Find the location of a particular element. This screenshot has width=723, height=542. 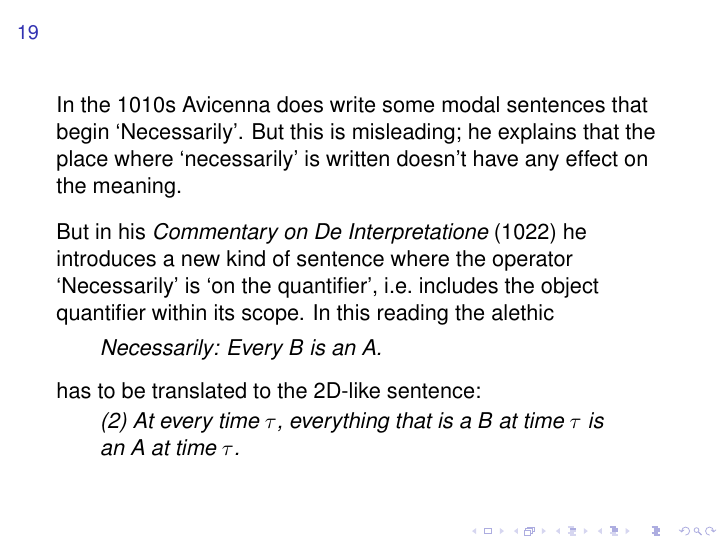

has is located at coordinates (74, 390).
